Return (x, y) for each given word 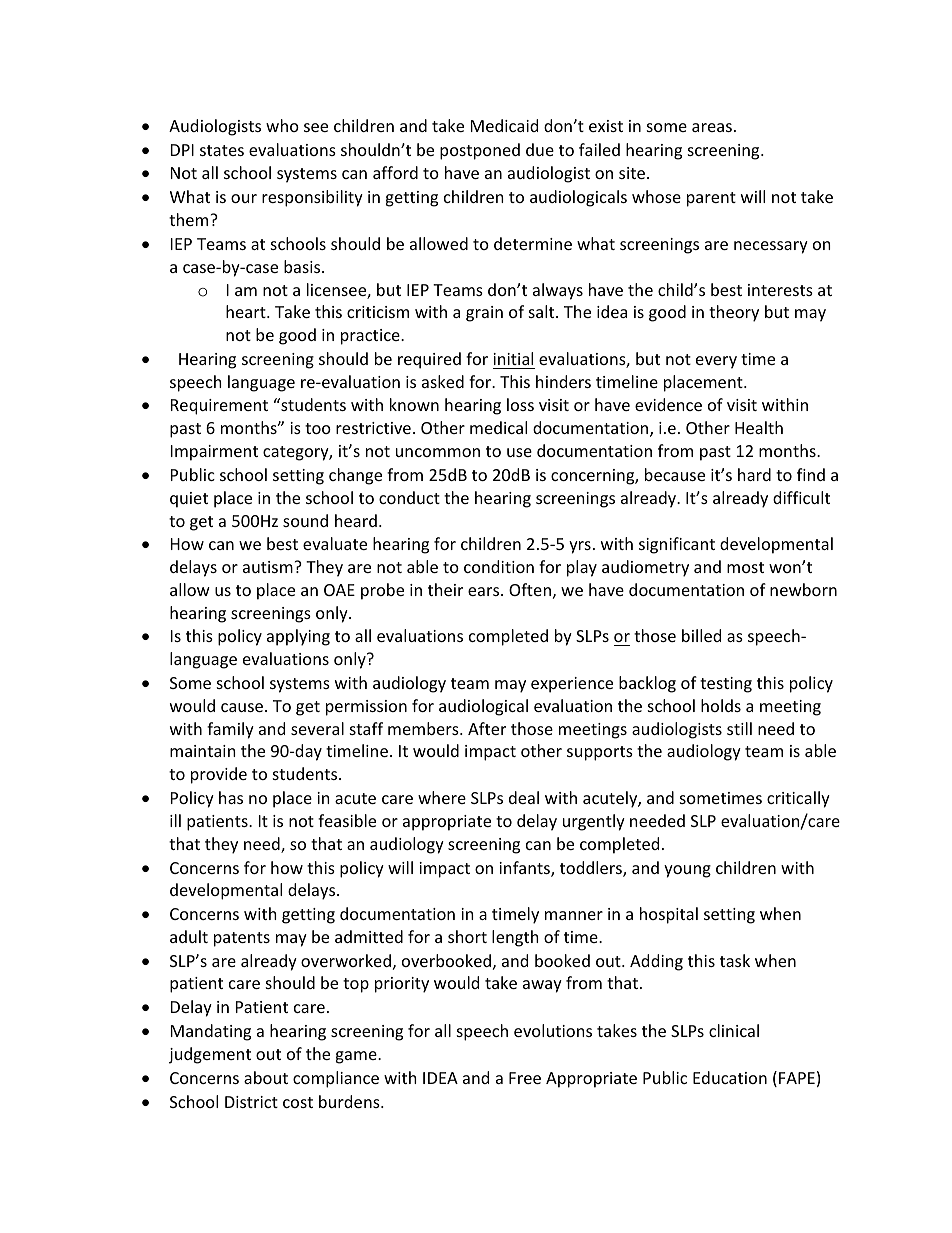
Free (525, 1078)
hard (754, 474)
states (222, 150)
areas (712, 127)
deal (524, 797)
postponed (480, 151)
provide (219, 775)
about (266, 1077)
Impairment (214, 453)
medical (498, 427)
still (739, 728)
